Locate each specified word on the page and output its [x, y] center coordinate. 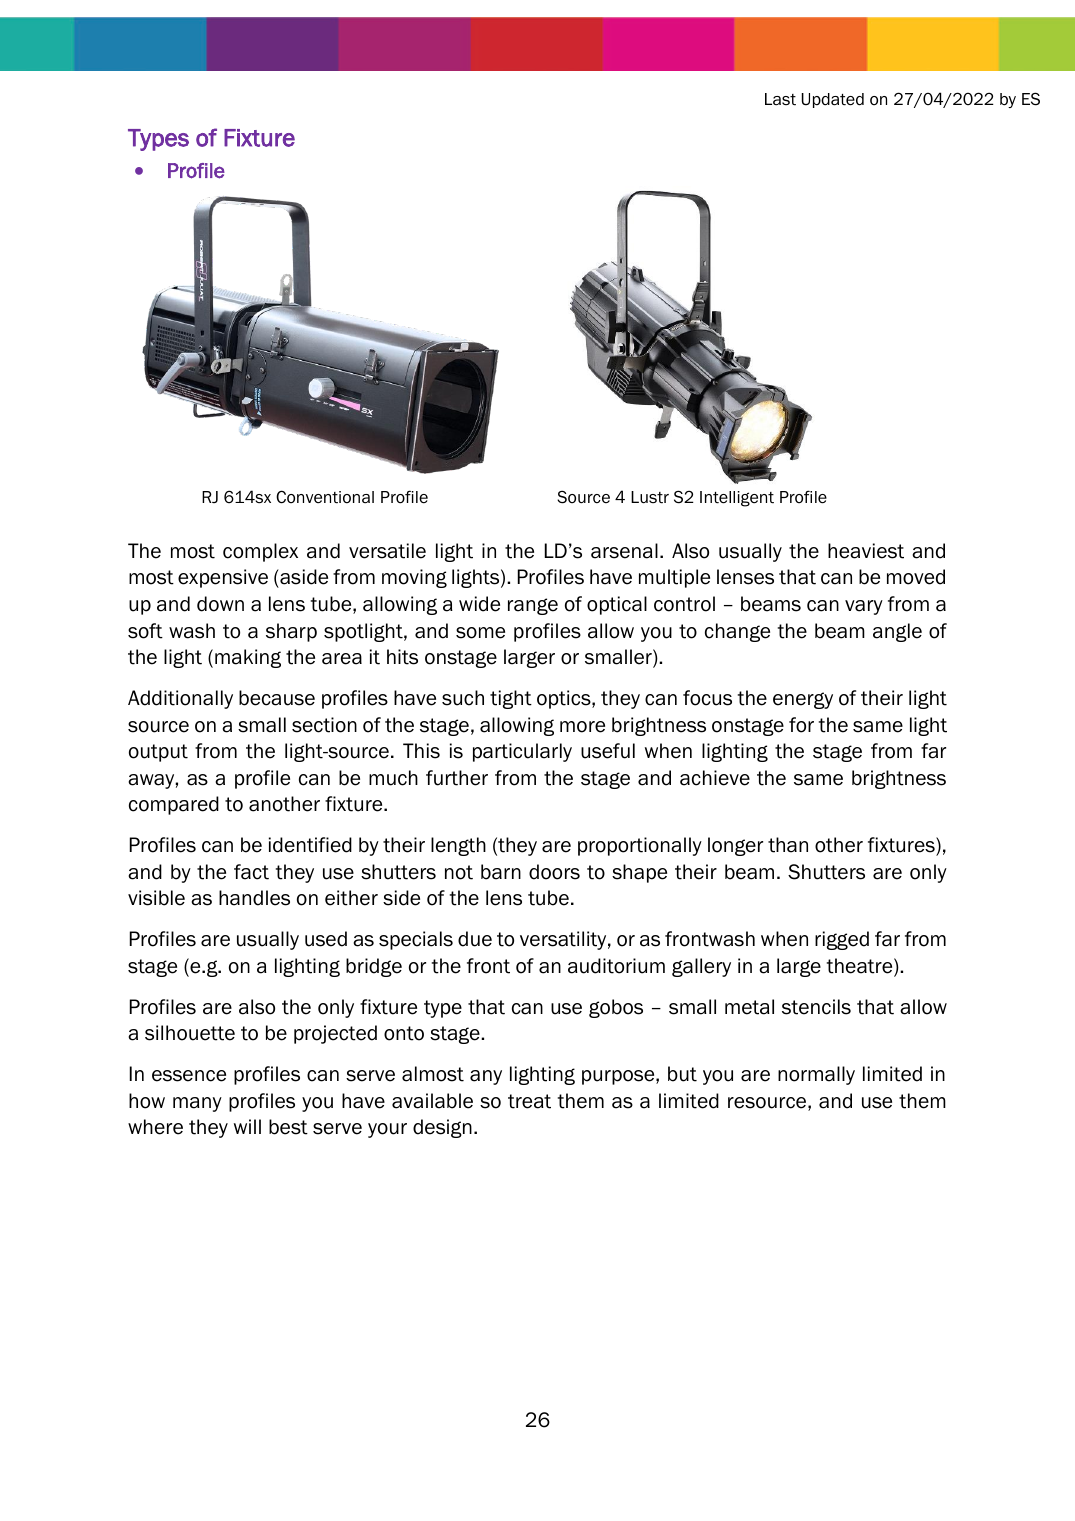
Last [780, 99]
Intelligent [737, 499]
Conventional [325, 497]
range [533, 606]
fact [251, 872]
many [197, 1104]
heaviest [866, 551]
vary [864, 607]
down [220, 604]
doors [554, 872]
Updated [833, 100]
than [788, 845]
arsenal [624, 551]
